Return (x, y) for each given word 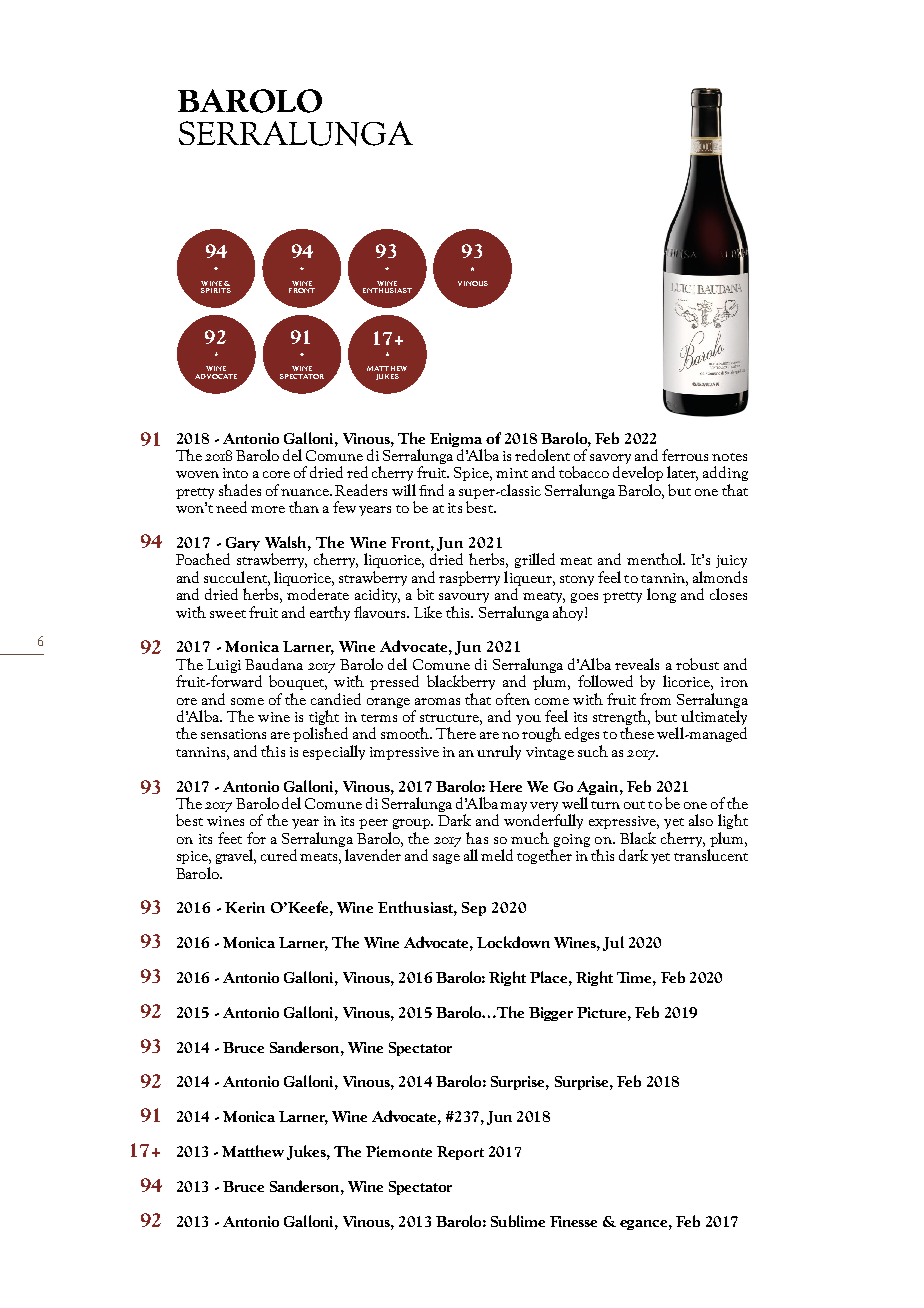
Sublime (518, 1221)
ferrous (685, 455)
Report (460, 1153)
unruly (499, 752)
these (637, 733)
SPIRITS (216, 289)
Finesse (573, 1221)
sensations (233, 734)
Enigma (456, 440)
